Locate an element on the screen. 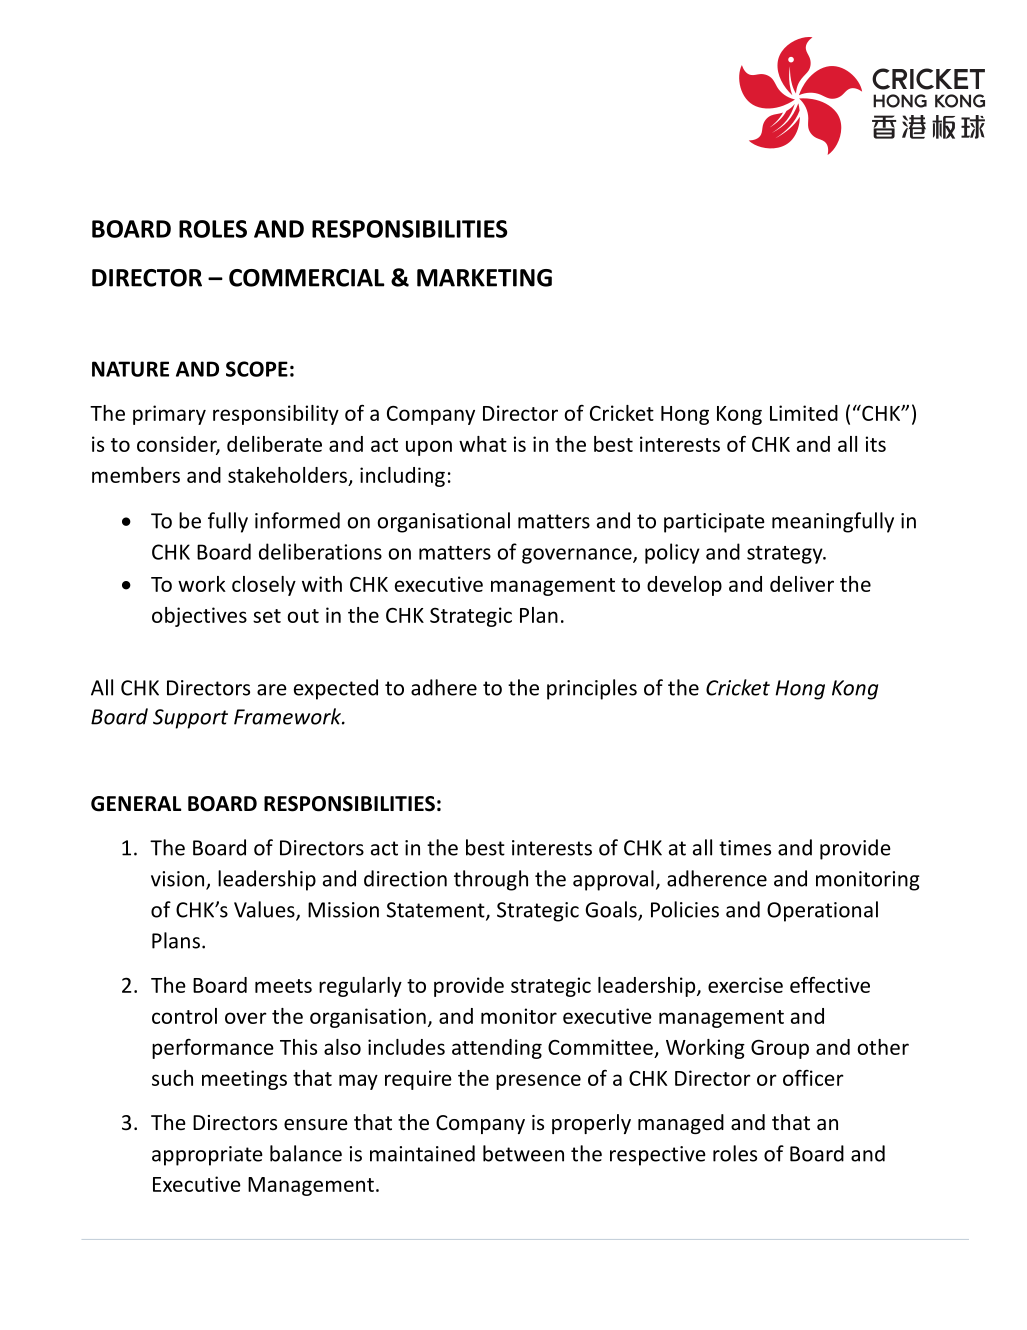 The width and height of the screenshot is (1027, 1330). between is located at coordinates (523, 1153).
